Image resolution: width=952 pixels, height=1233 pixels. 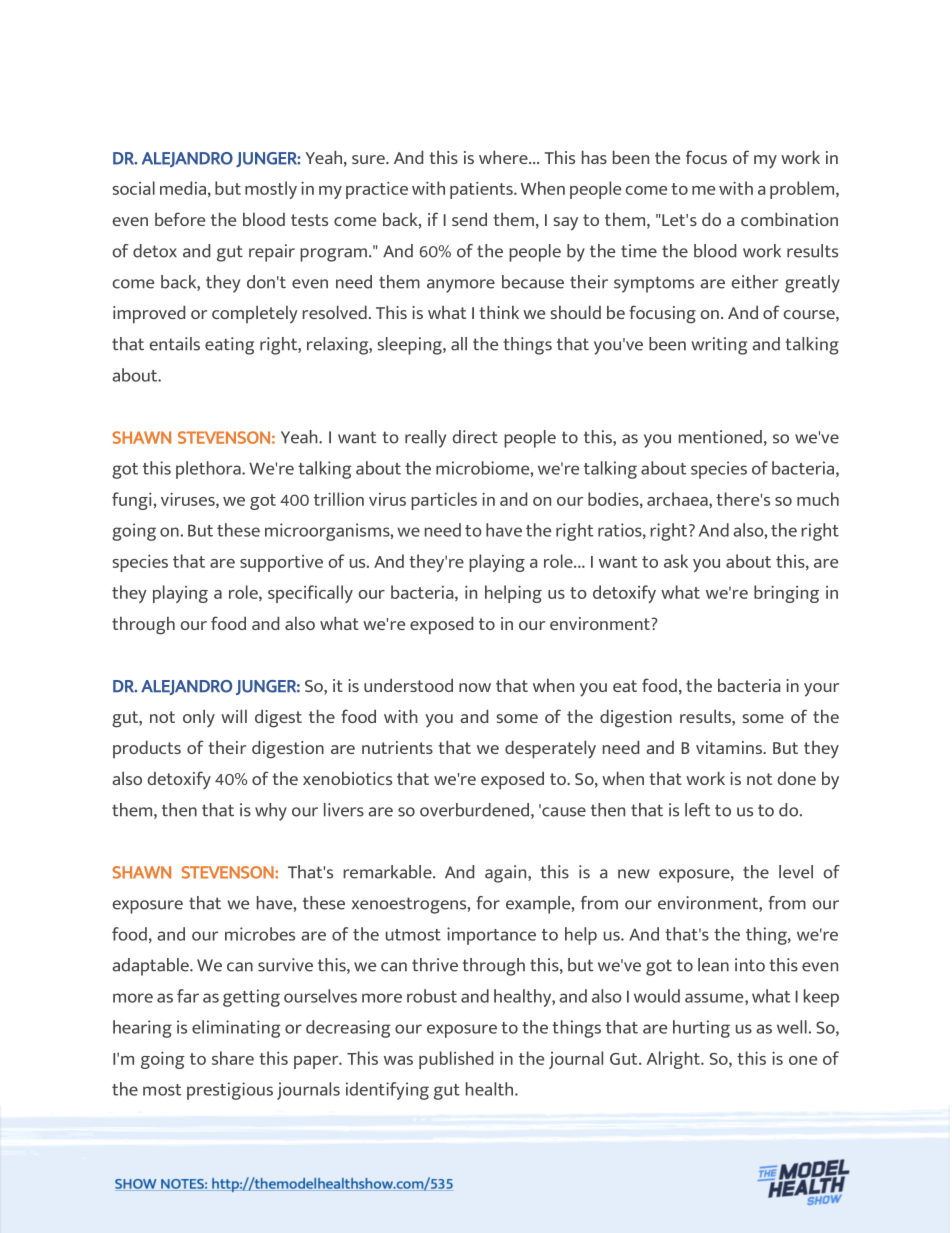 What do you see at coordinates (180, 219) in the screenshot?
I see `before` at bounding box center [180, 219].
